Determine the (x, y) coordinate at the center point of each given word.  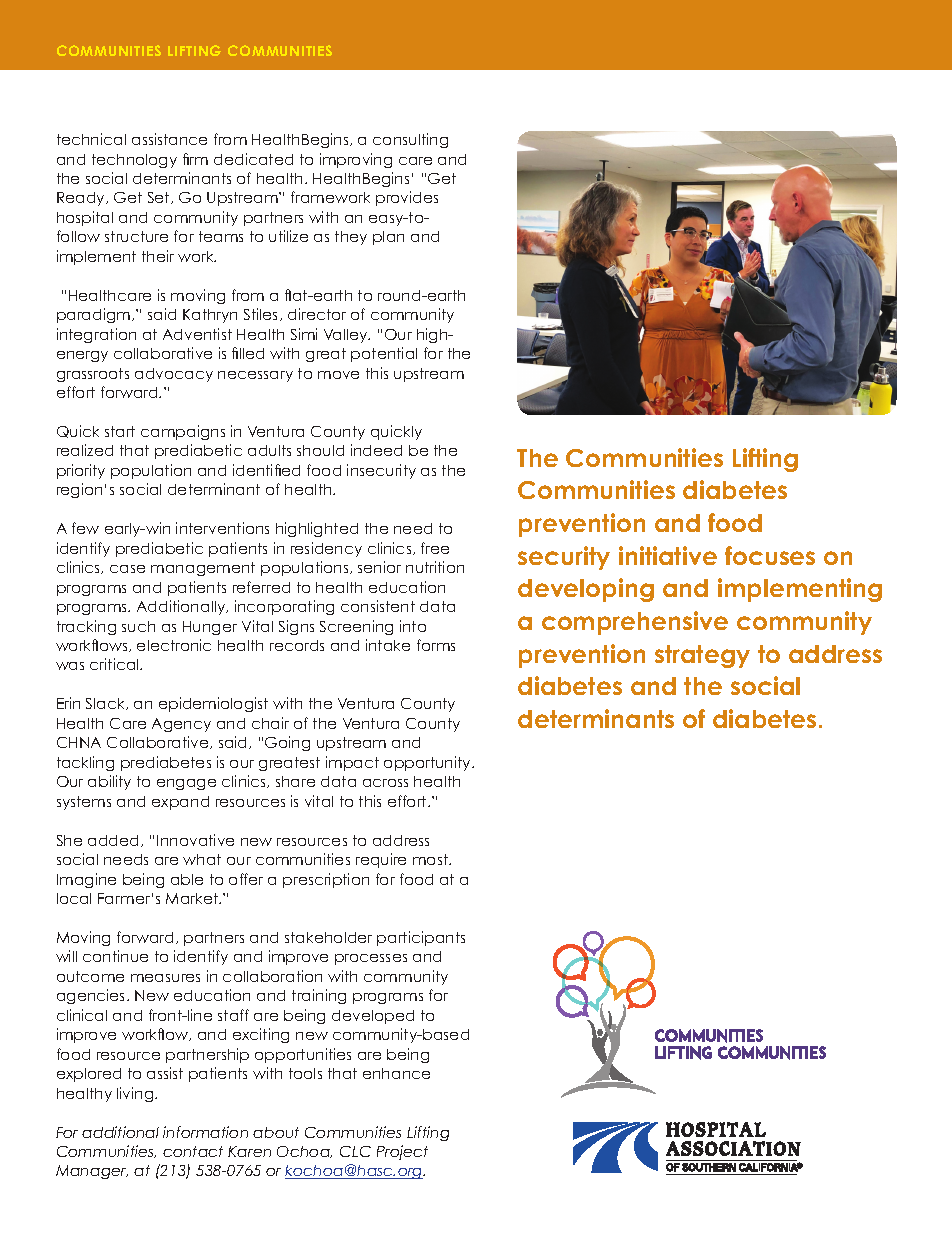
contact (193, 1151)
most (431, 859)
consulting (410, 140)
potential (384, 354)
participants (421, 938)
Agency (181, 725)
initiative (668, 555)
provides (407, 198)
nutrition (435, 567)
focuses (770, 555)
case (127, 569)
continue (115, 956)
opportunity (428, 763)
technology (134, 161)
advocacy (174, 375)
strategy (702, 656)
